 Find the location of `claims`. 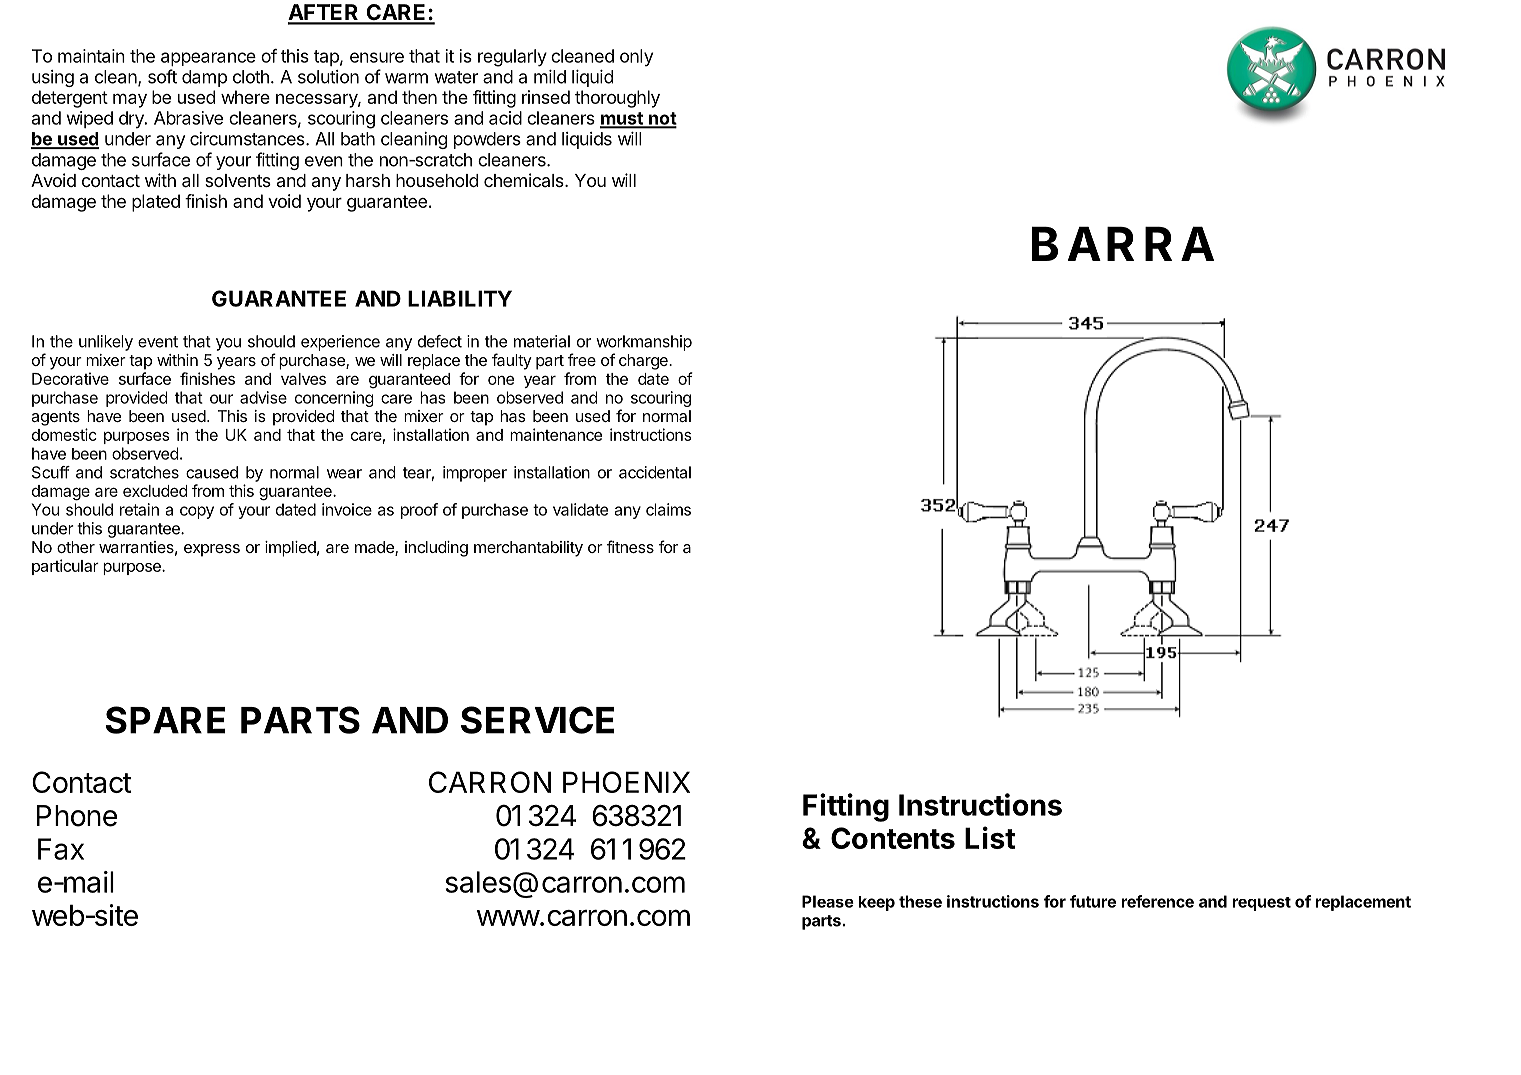

claims is located at coordinates (668, 509).
